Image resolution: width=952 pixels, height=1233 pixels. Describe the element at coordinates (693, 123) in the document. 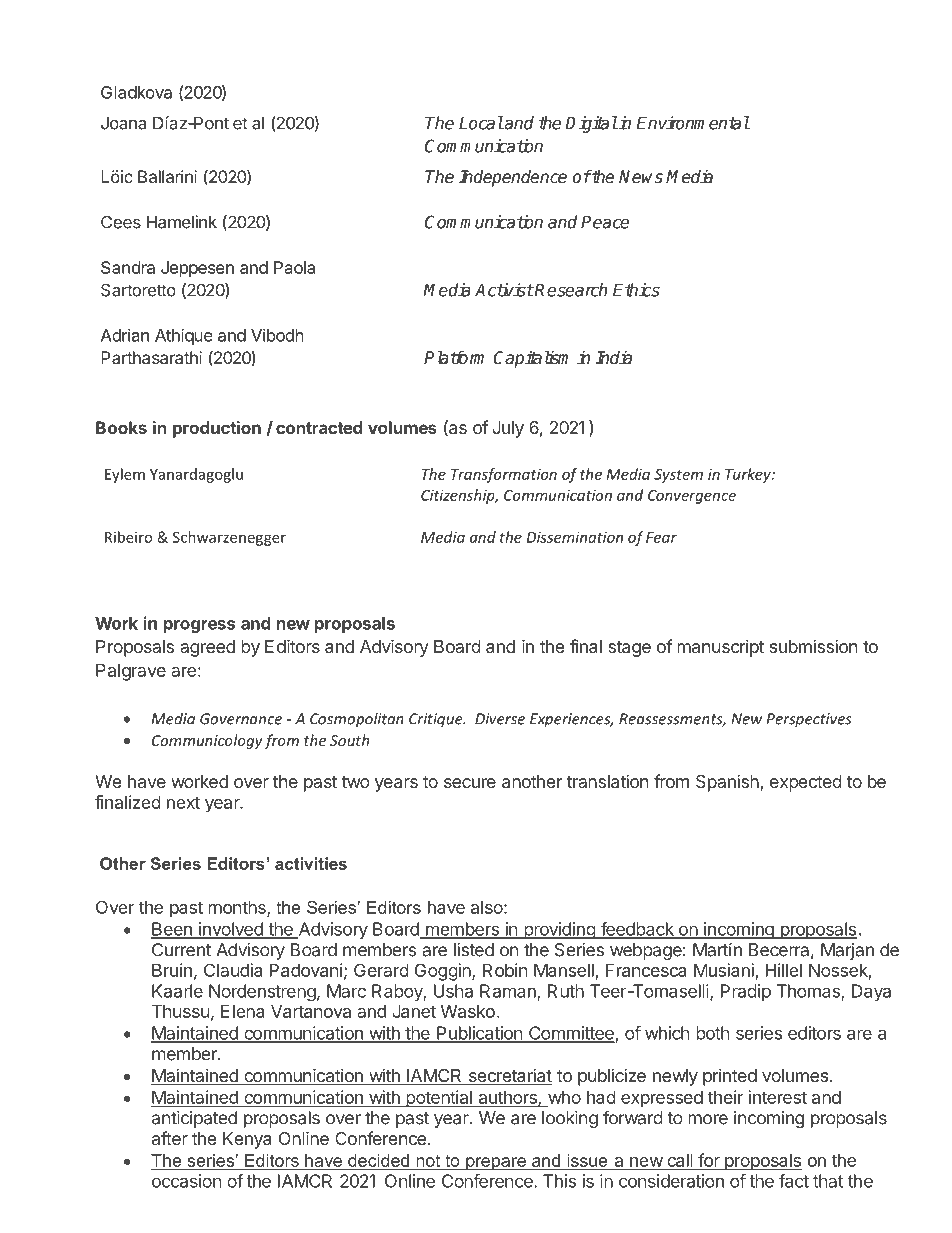

I see `Environmental` at that location.
